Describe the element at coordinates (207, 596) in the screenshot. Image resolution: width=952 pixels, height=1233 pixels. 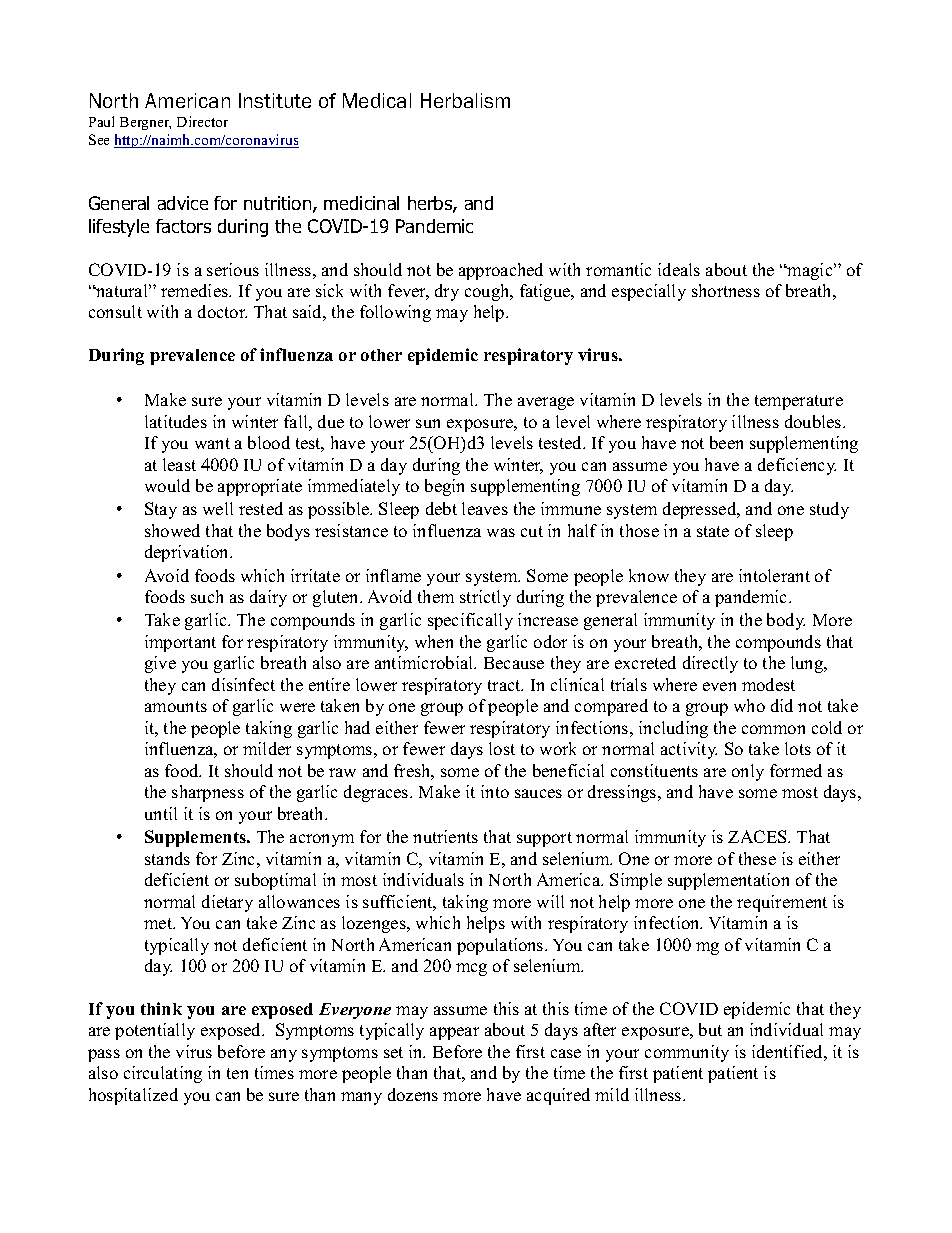
I see `such` at that location.
